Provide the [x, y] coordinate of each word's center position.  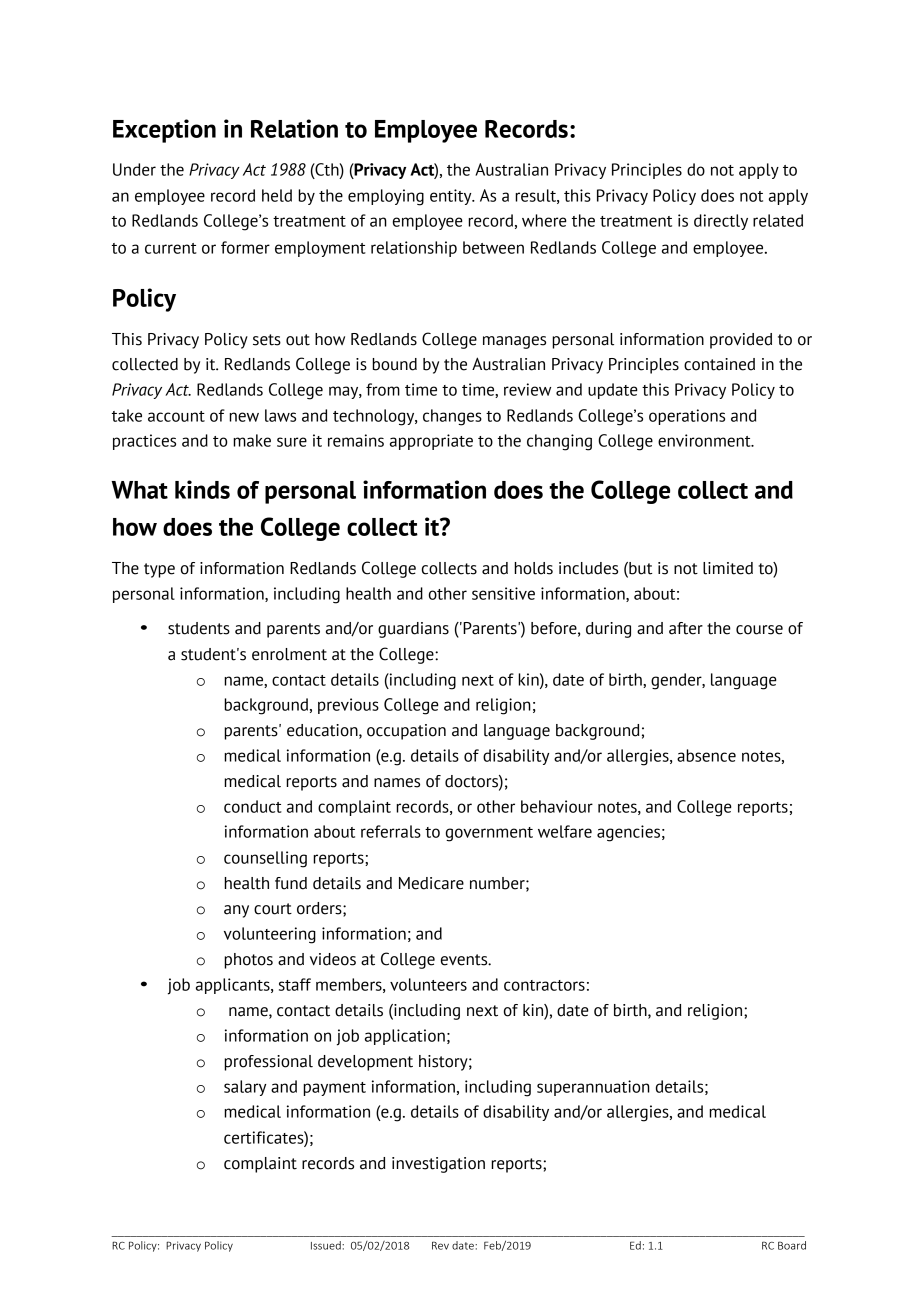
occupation [406, 732]
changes [452, 417]
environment [705, 440]
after [686, 628]
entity [452, 197]
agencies [628, 833]
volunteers [428, 984]
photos [248, 961]
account [176, 416]
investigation [438, 1165]
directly [721, 222]
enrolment [289, 654]
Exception [164, 131]
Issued [327, 1245]
